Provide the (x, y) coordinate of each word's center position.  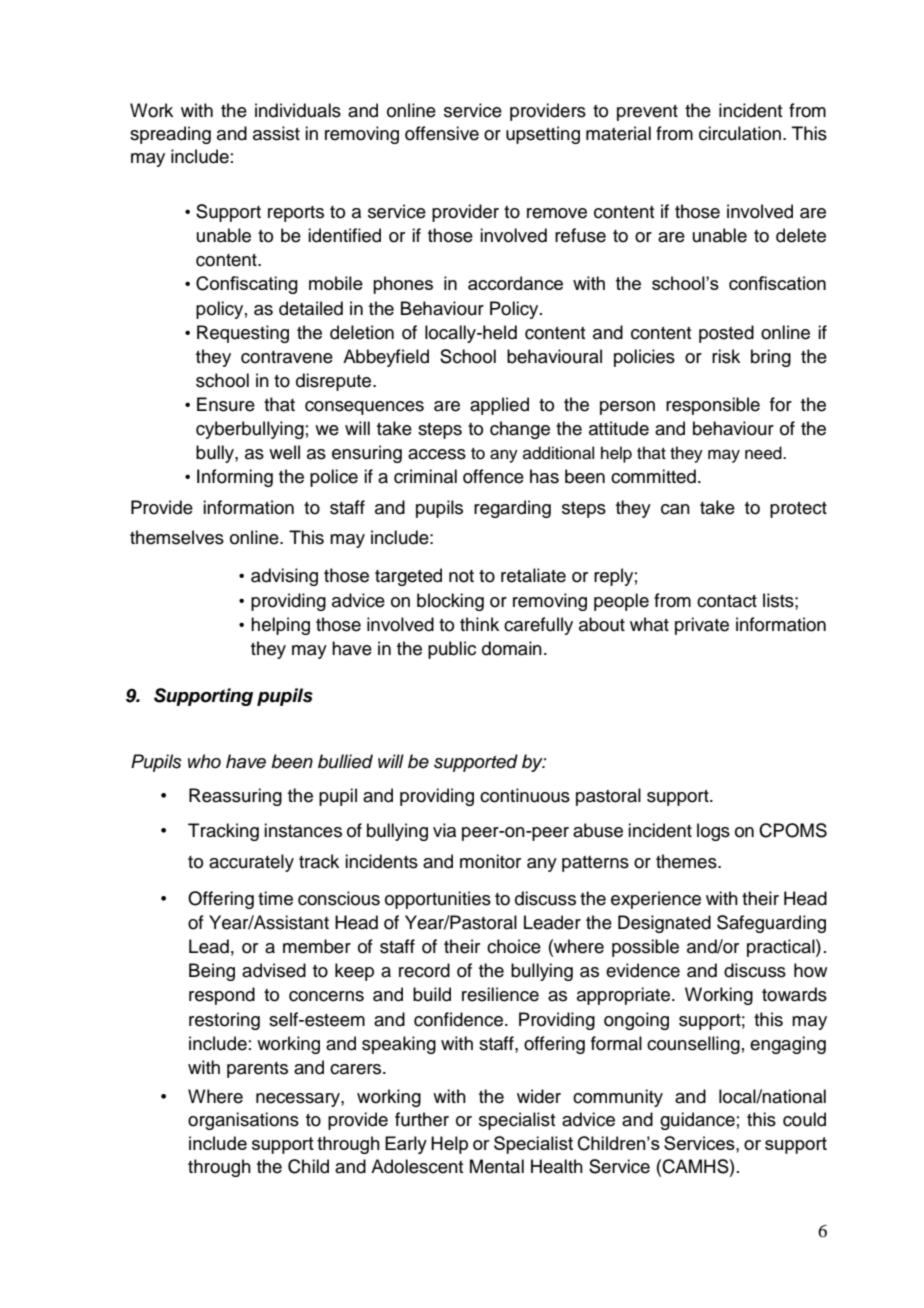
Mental (497, 1166)
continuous (525, 795)
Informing (235, 478)
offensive (442, 133)
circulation (740, 133)
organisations (243, 1121)
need (764, 453)
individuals (298, 110)
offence (493, 476)
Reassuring (235, 797)
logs (713, 832)
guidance (697, 1121)
